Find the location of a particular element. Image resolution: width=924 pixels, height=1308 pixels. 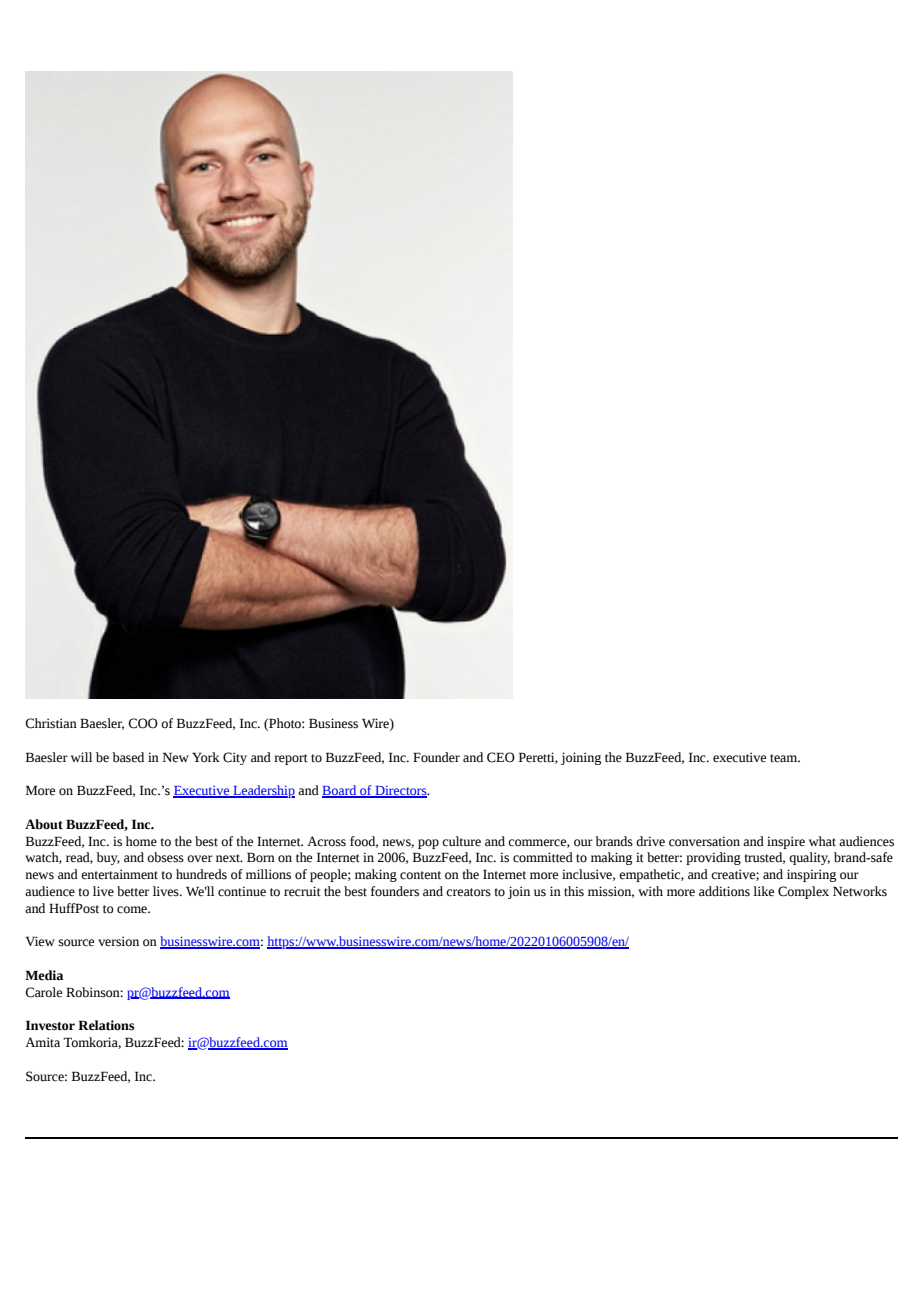

Amita is located at coordinates (42, 1042).
